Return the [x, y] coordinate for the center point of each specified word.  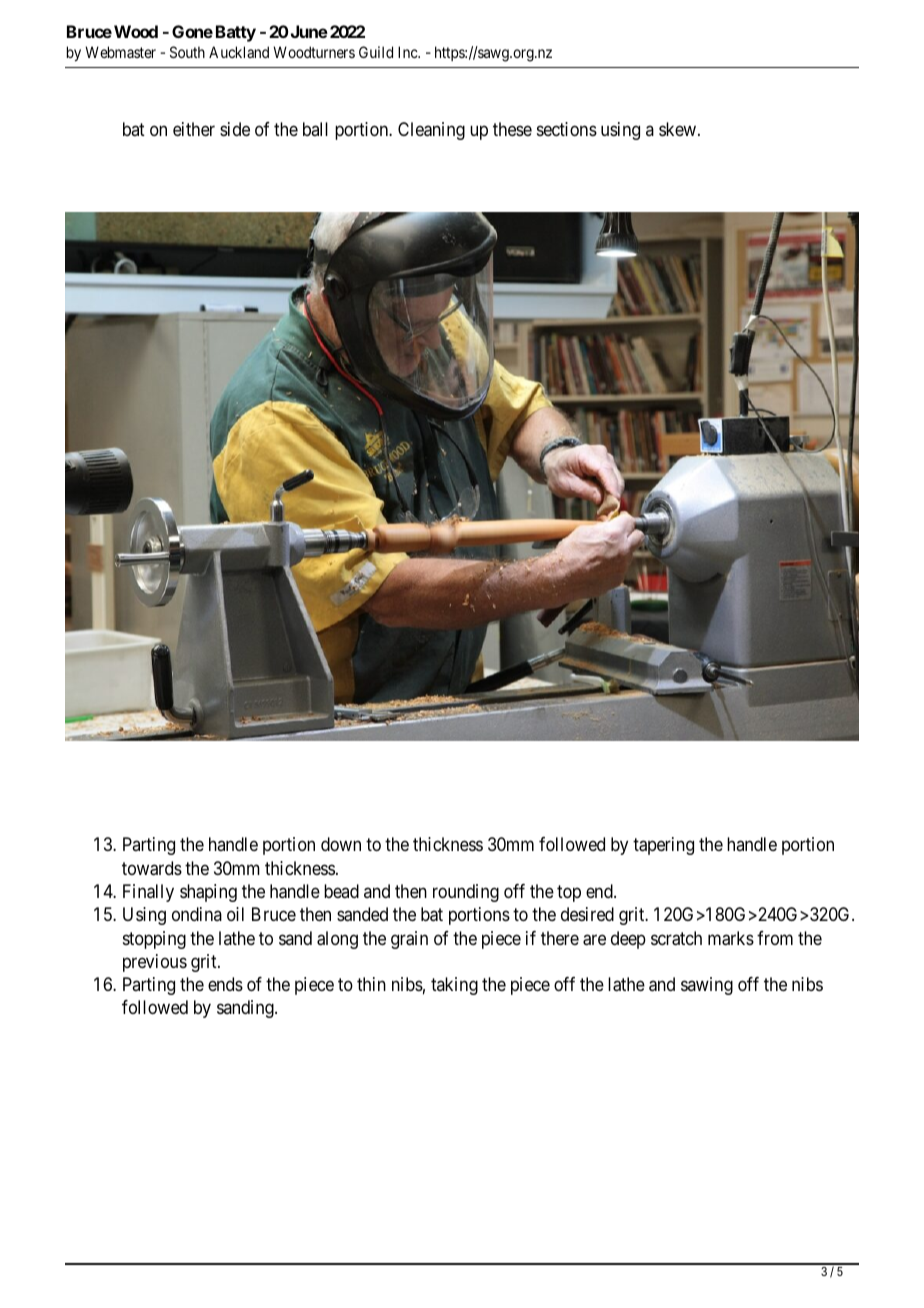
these [512, 129]
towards [152, 868]
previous [155, 963]
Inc [408, 52]
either [194, 129]
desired [587, 914]
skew [679, 129]
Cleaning [431, 131]
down [341, 844]
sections [567, 129]
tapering [663, 846]
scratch [676, 938]
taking [454, 986]
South [187, 52]
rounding [466, 893]
